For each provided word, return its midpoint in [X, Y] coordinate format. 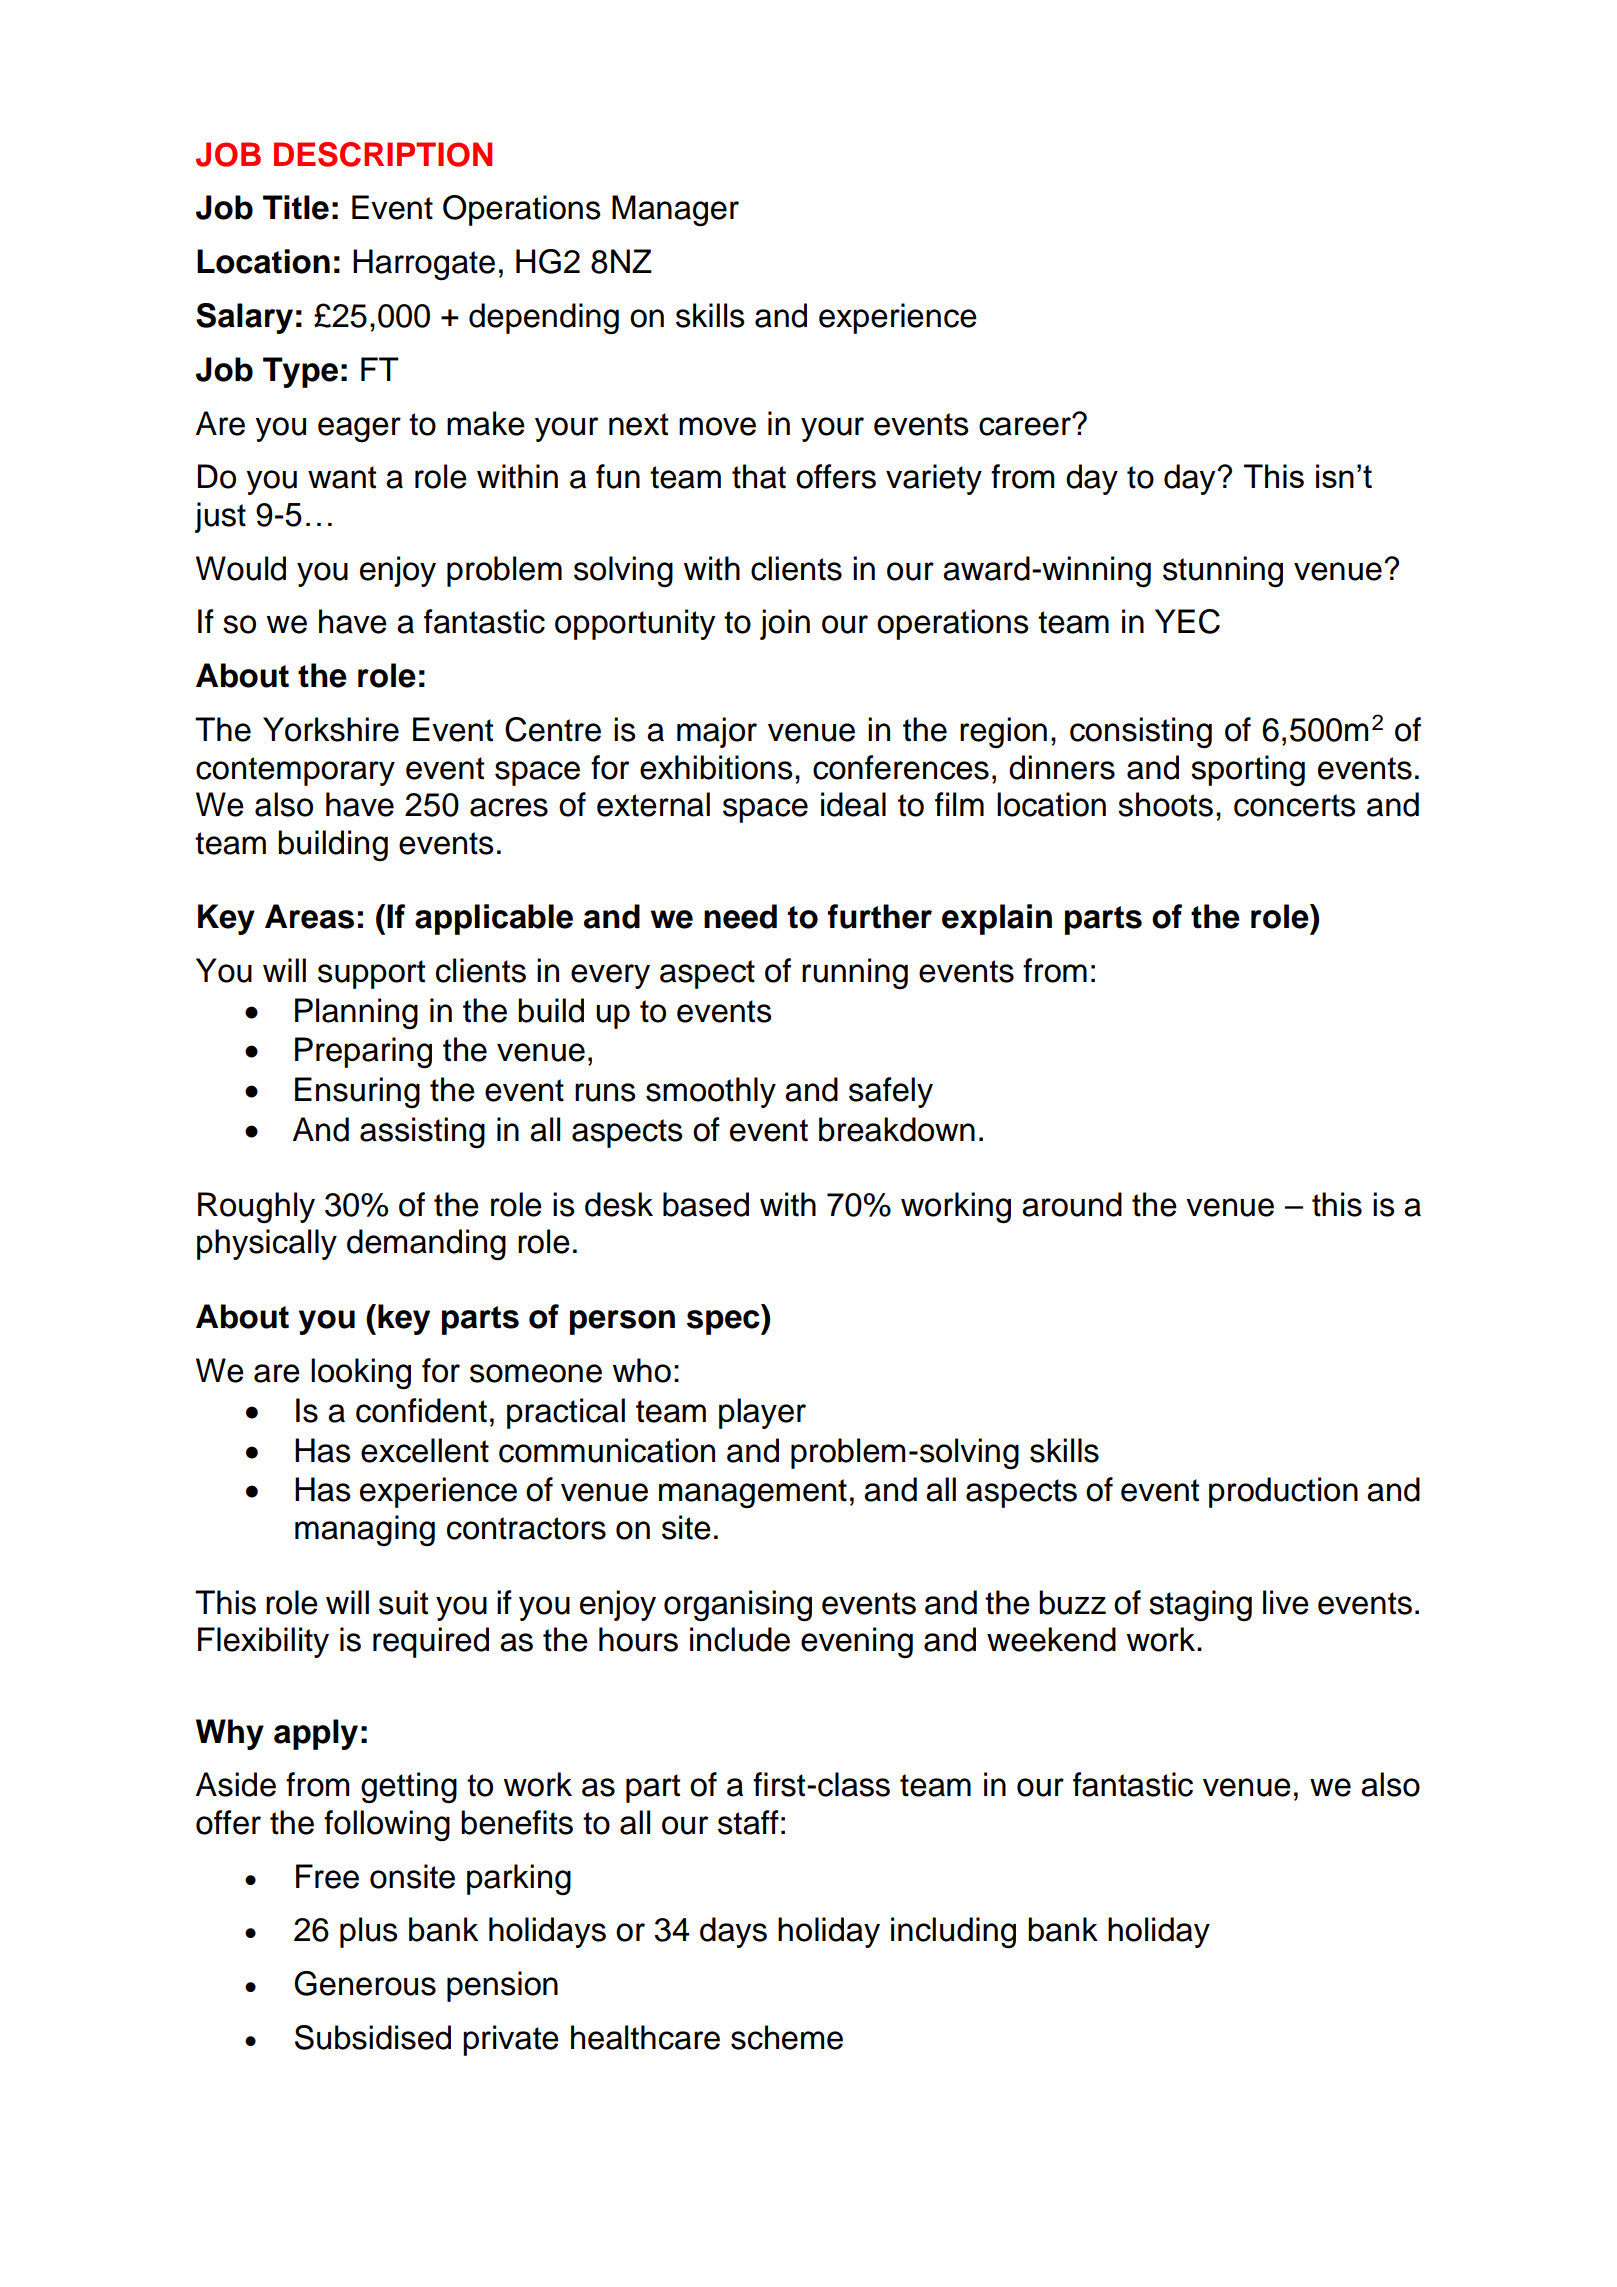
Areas [309, 916]
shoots [1165, 804]
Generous [365, 1983]
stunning [1223, 571]
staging [1200, 1605]
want [342, 477]
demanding [426, 1244]
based [706, 1204]
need [740, 916]
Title [296, 207]
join [785, 624]
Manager [675, 210]
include [740, 1639]
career [1026, 426]
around [1072, 1204]
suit [403, 1602]
